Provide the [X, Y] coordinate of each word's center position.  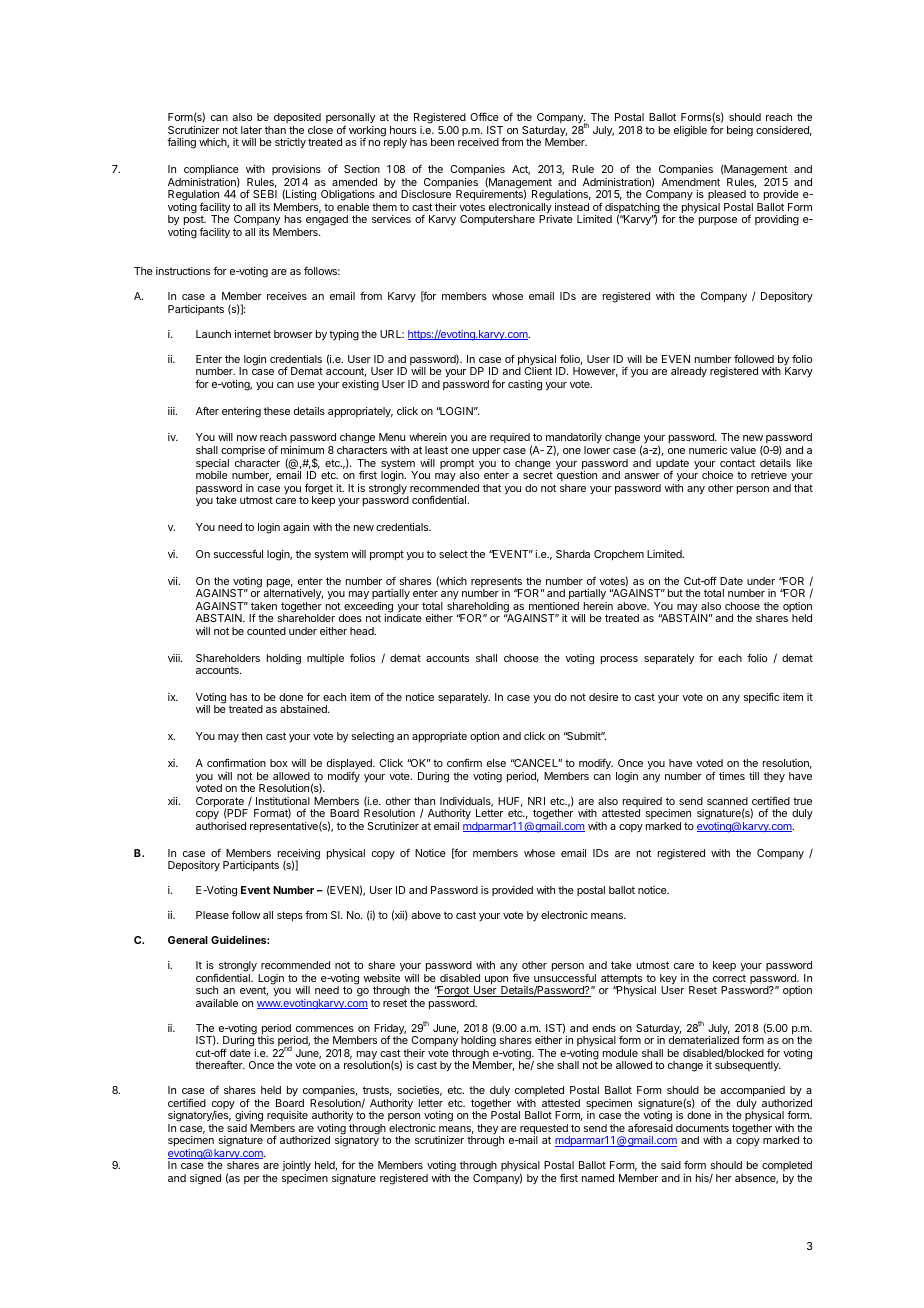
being [740, 131]
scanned [727, 801]
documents [702, 1128]
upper [486, 452]
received [478, 142]
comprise [243, 451]
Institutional [283, 801]
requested [545, 1130]
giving [249, 1118]
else [496, 763]
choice [717, 475]
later [251, 130]
